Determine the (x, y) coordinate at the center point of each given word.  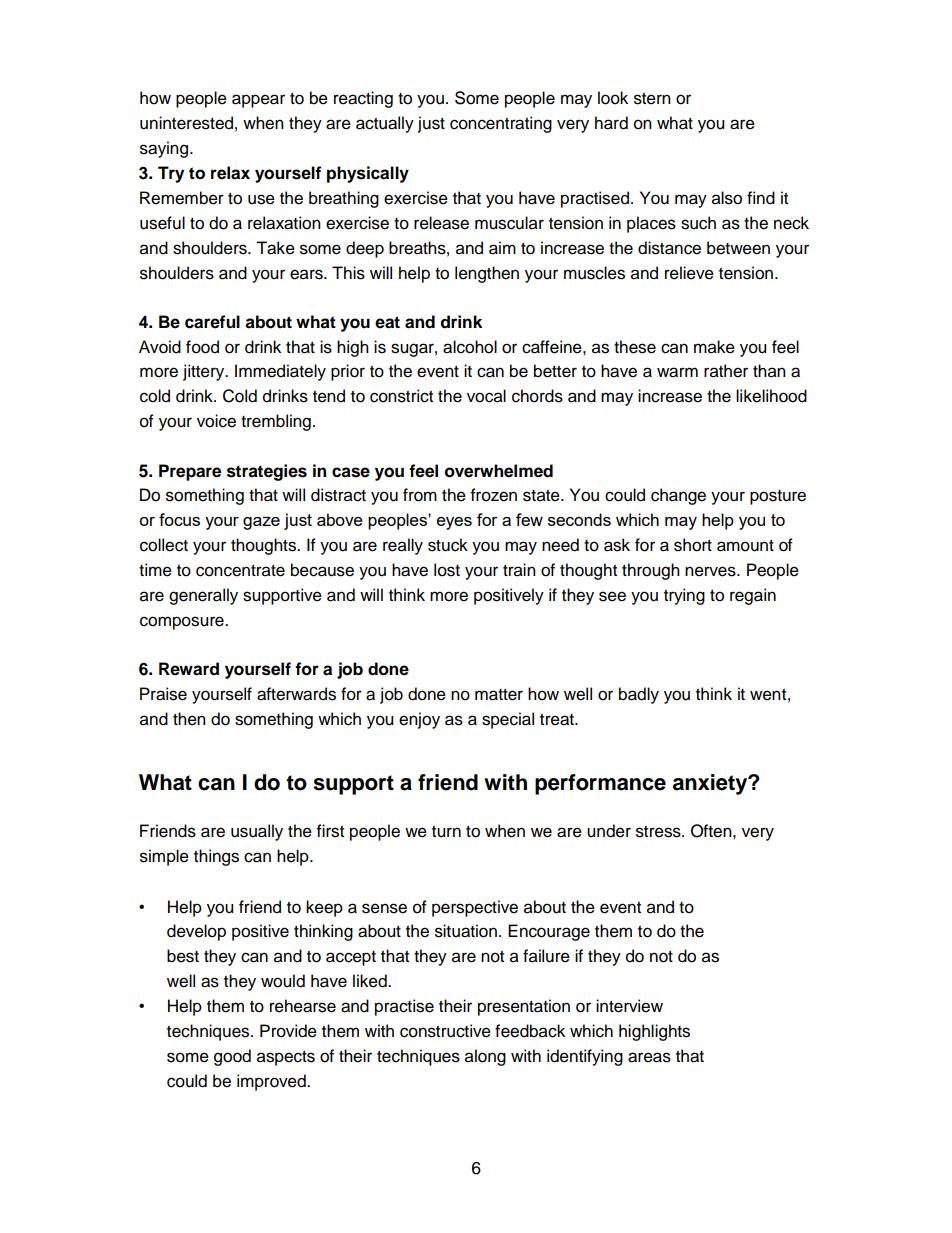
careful (212, 322)
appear (258, 101)
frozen (494, 495)
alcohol (470, 347)
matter (499, 695)
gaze (261, 523)
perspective (475, 908)
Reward (189, 669)
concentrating (501, 124)
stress (659, 832)
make (714, 347)
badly (639, 695)
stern (652, 99)
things (216, 857)
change (678, 496)
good (232, 1057)
